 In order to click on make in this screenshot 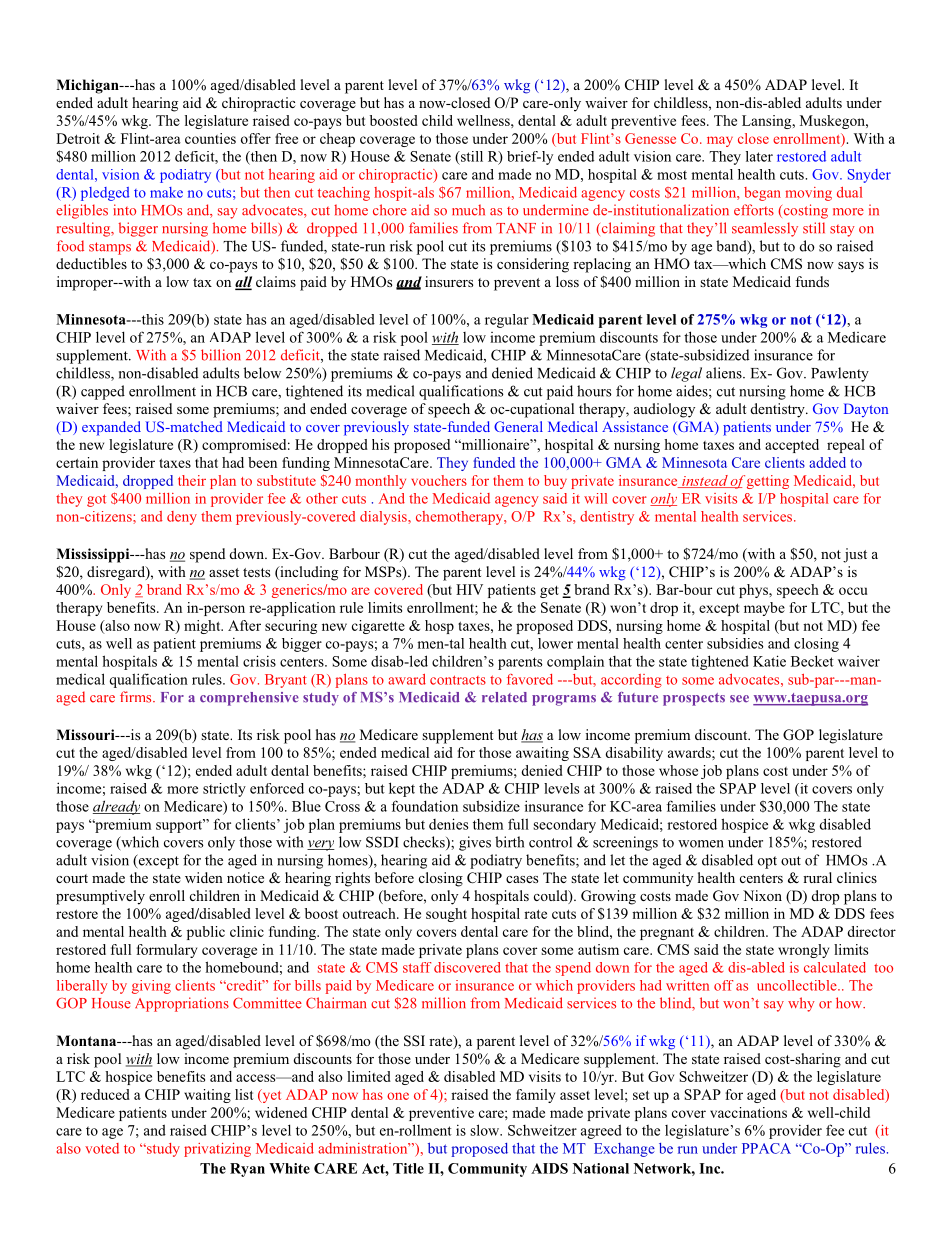, I will do `click(166, 192)`.
